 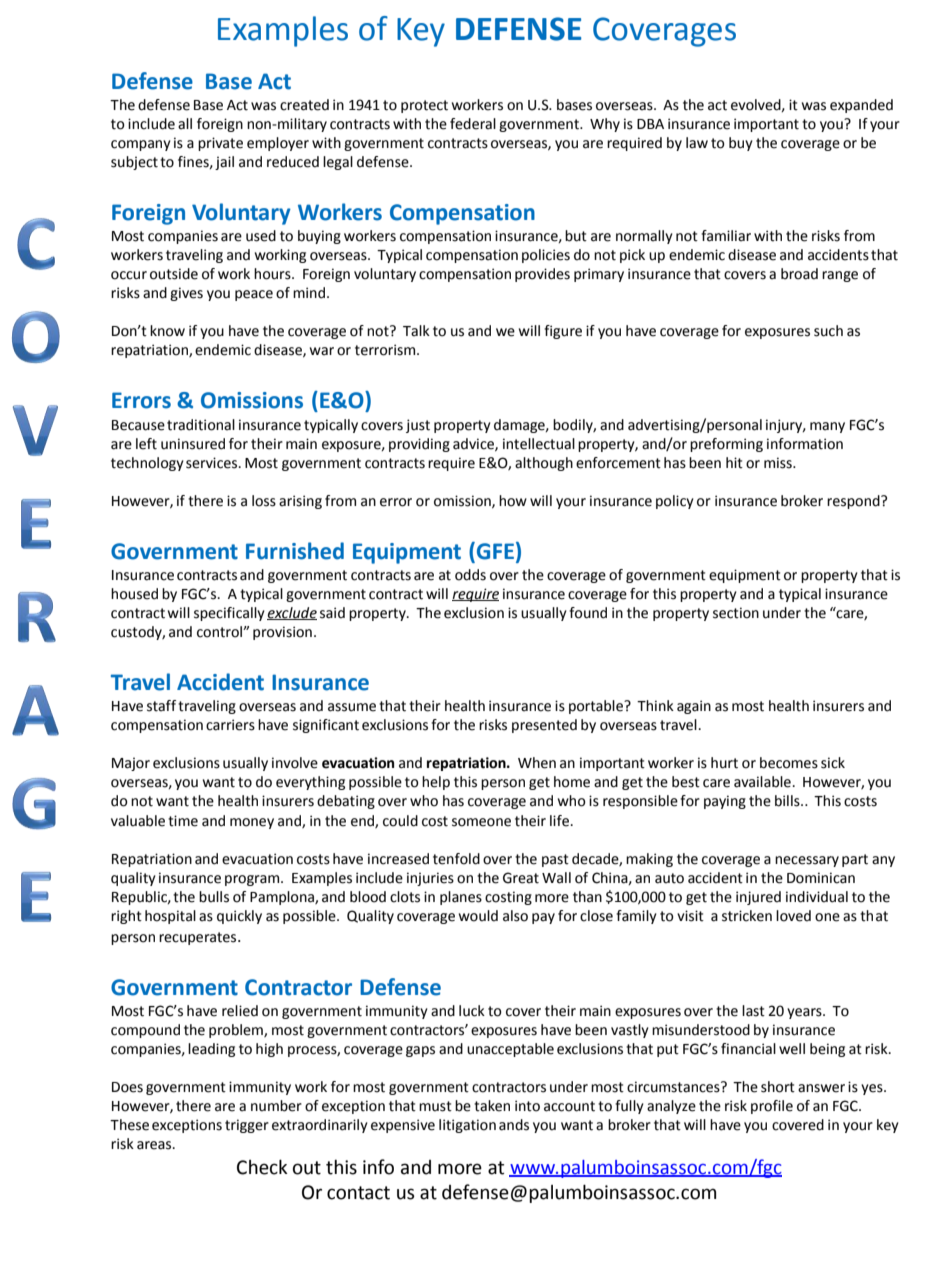 I want to click on Check, so click(x=262, y=1167).
